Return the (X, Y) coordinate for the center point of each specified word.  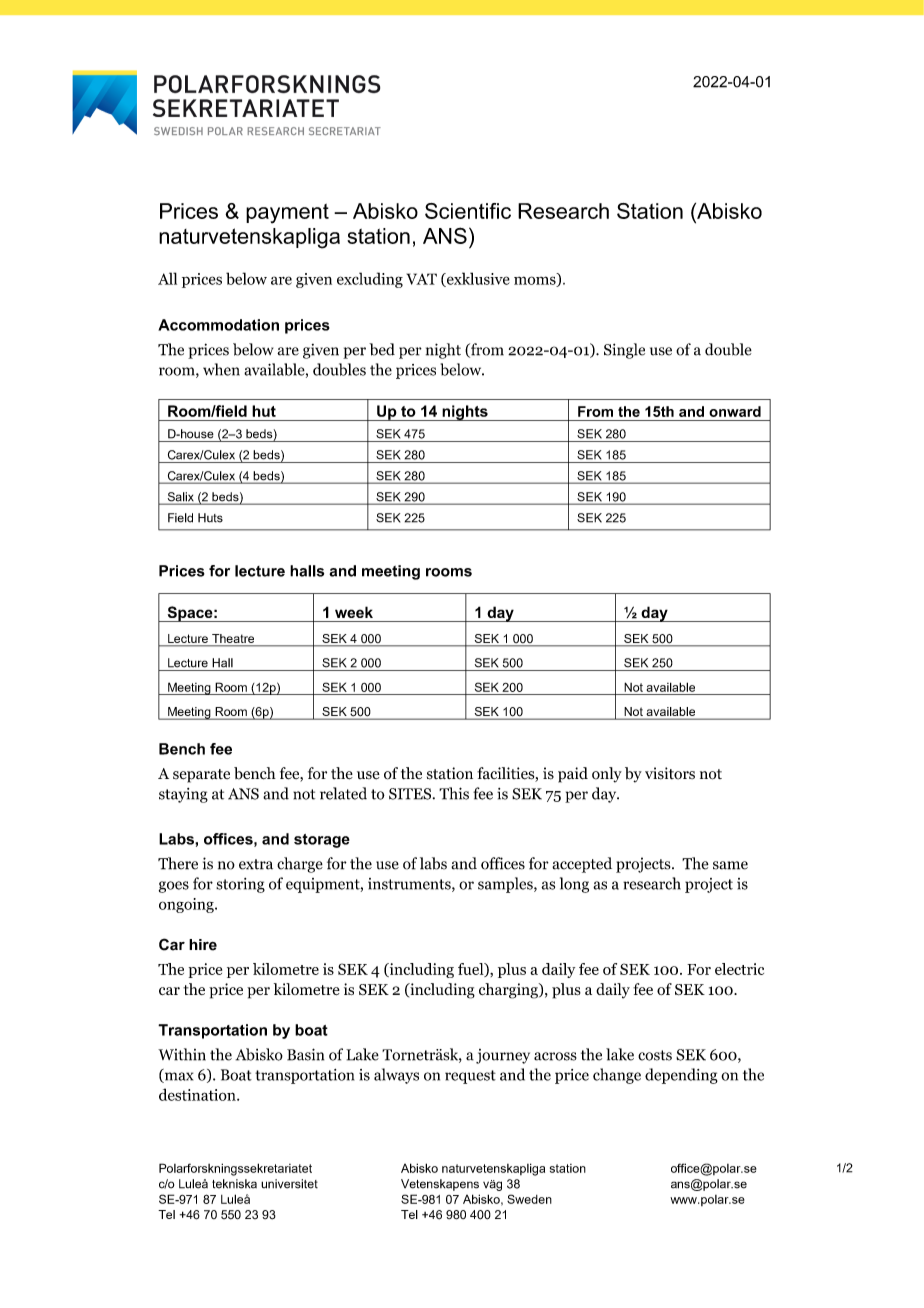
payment (287, 214)
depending (681, 1076)
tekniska (234, 1184)
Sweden (529, 1199)
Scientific (468, 211)
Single (624, 351)
